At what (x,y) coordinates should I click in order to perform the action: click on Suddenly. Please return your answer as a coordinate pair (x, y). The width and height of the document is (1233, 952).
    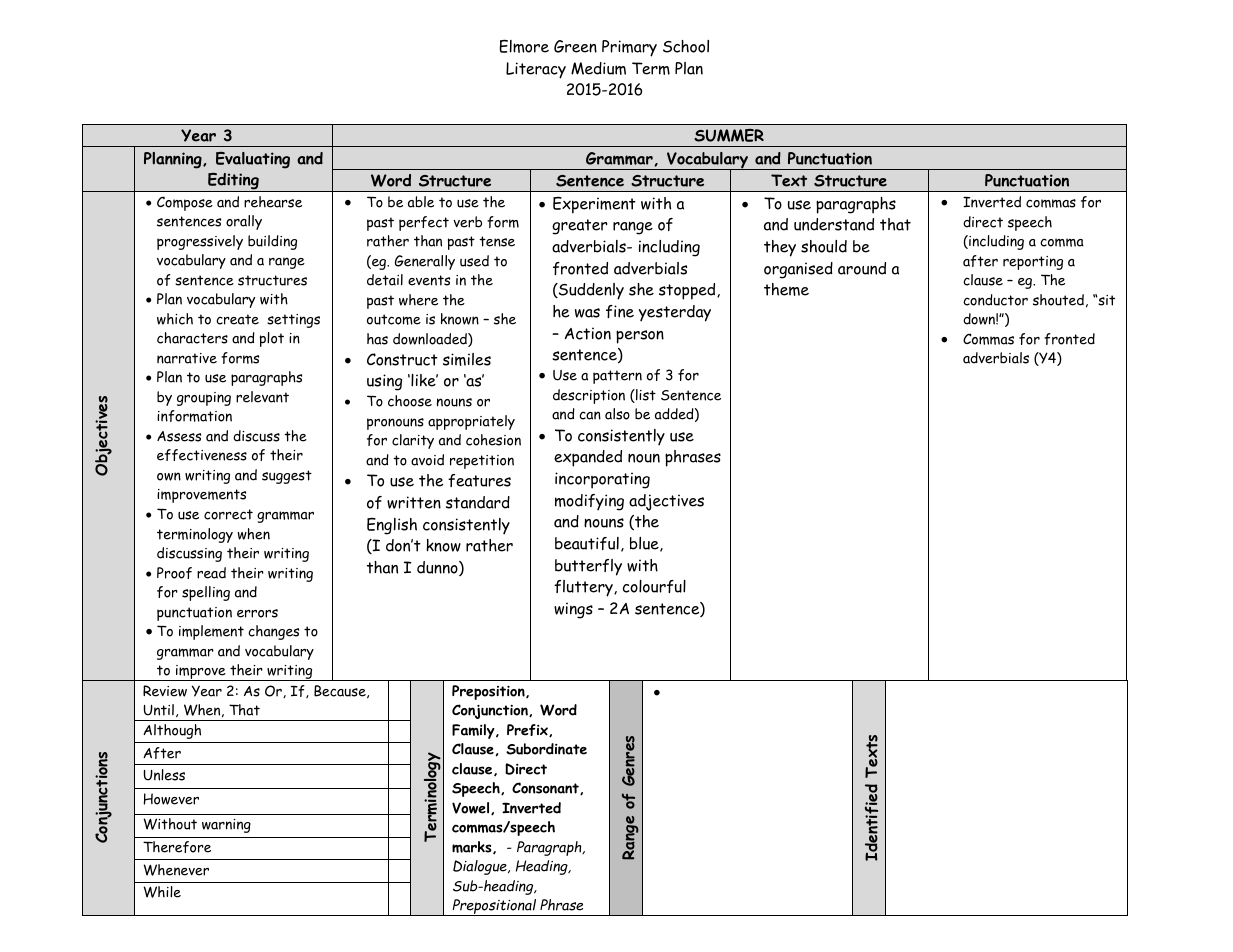
    Looking at the image, I should click on (590, 291).
